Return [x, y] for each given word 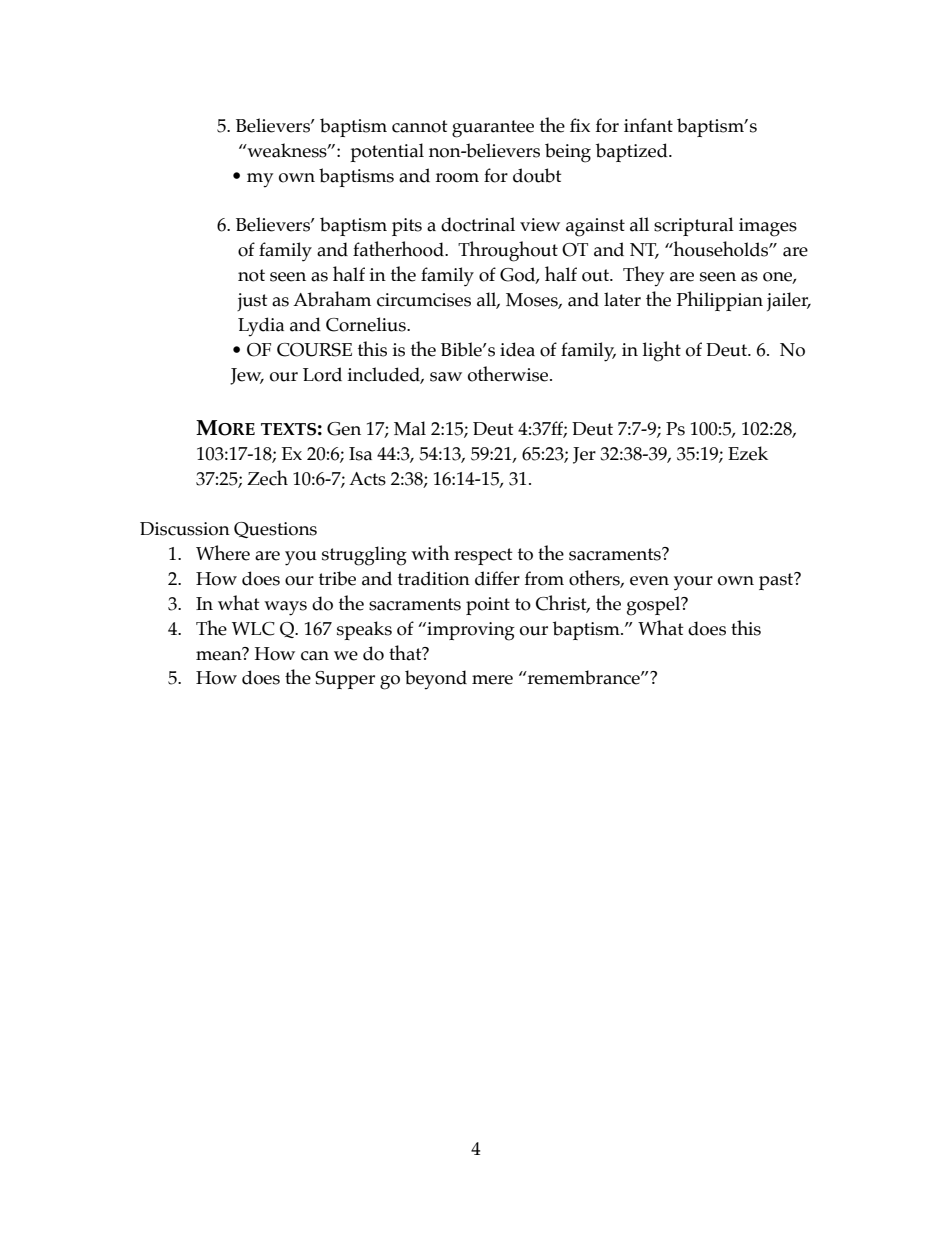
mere [492, 680]
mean [220, 654]
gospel [655, 606]
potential [387, 152]
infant [648, 125]
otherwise [509, 374]
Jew [247, 376]
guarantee [493, 129]
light [661, 351]
